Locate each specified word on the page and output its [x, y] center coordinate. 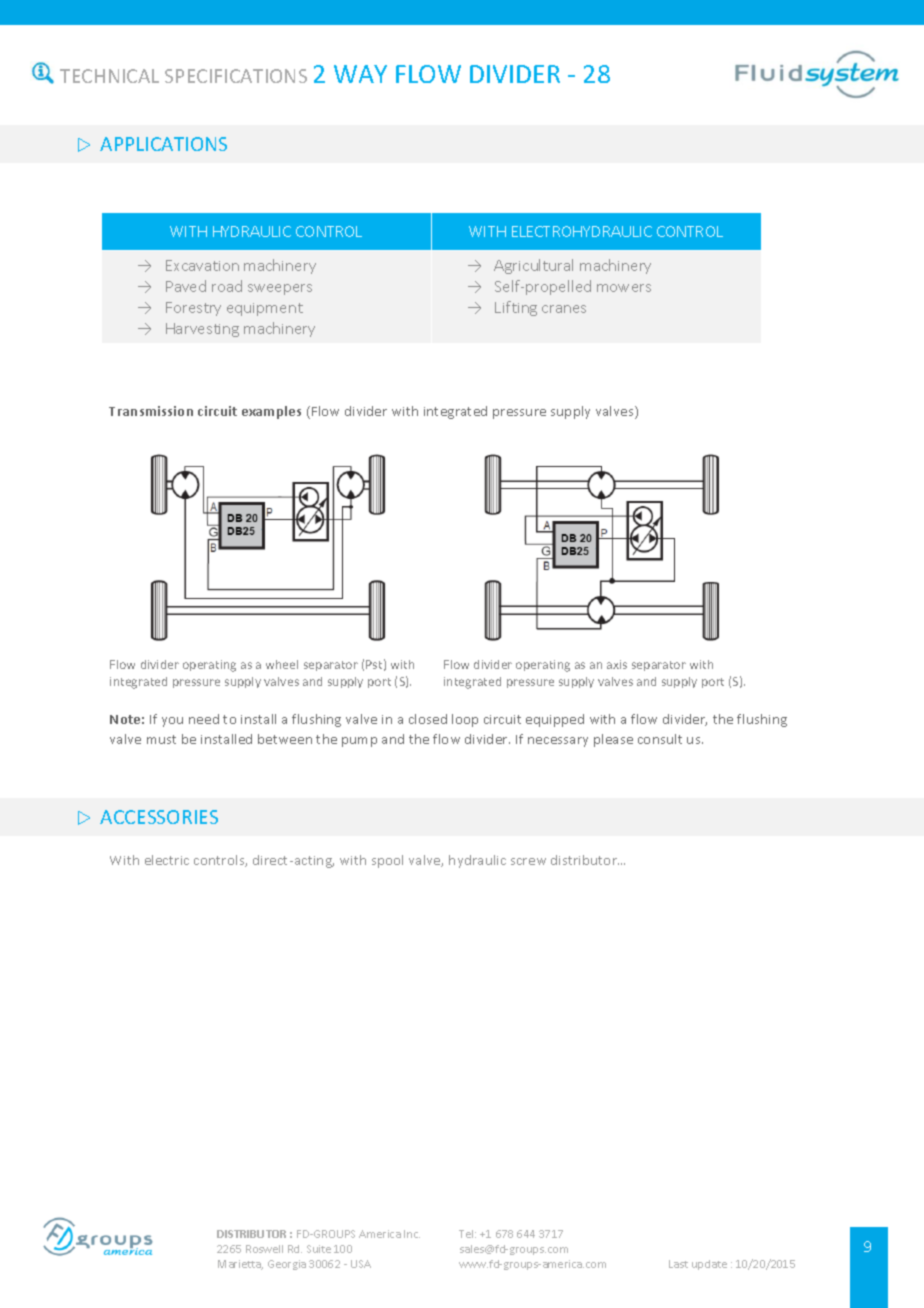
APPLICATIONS [163, 144]
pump [359, 742]
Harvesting [202, 330]
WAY [360, 74]
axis [617, 664]
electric [167, 860]
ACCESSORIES [159, 817]
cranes [564, 309]
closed [428, 719]
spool [387, 861]
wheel [282, 664]
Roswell [264, 1249]
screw [528, 861]
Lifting [516, 308]
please [613, 740]
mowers [624, 288]
